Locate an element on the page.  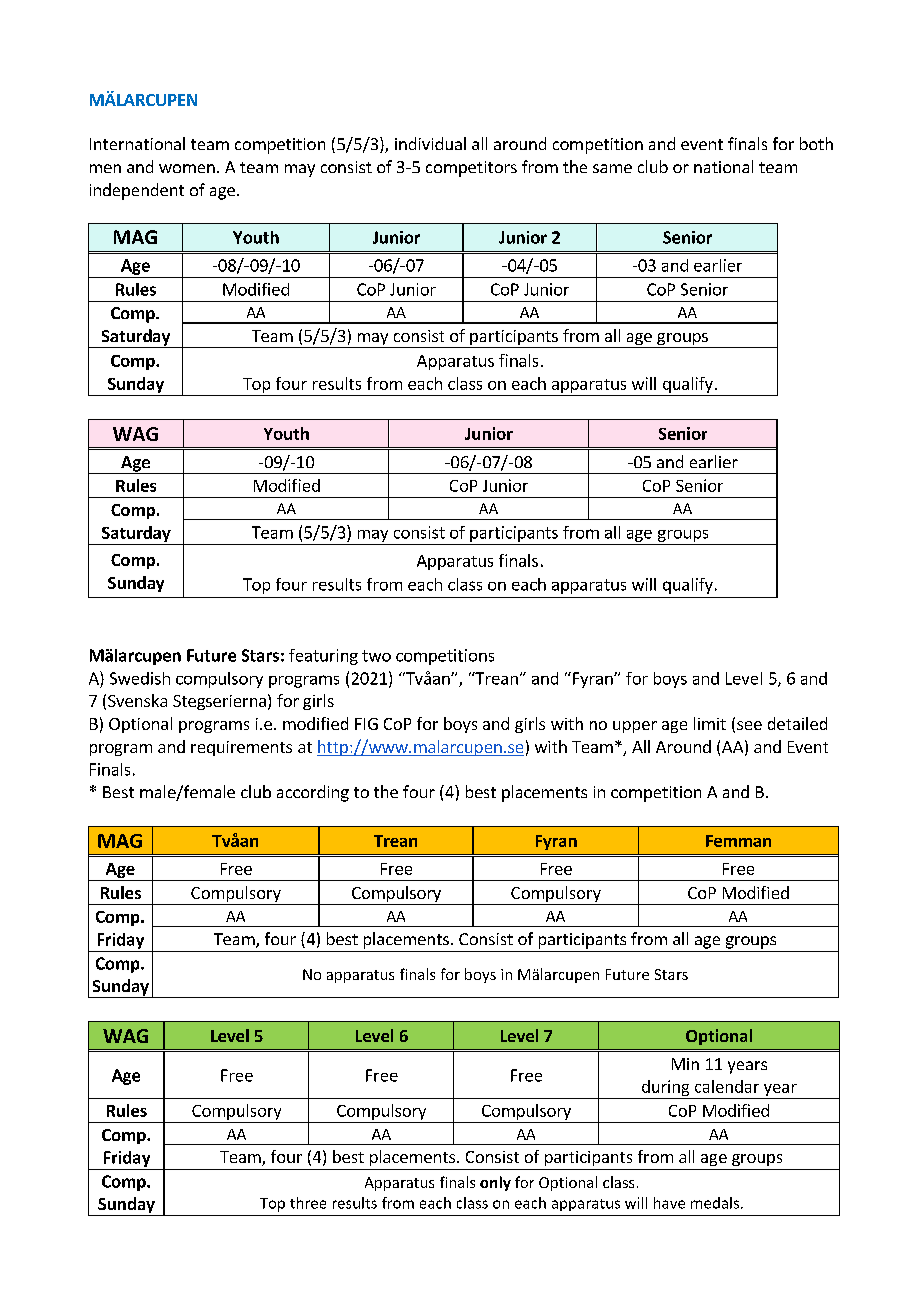
individual is located at coordinates (430, 143).
